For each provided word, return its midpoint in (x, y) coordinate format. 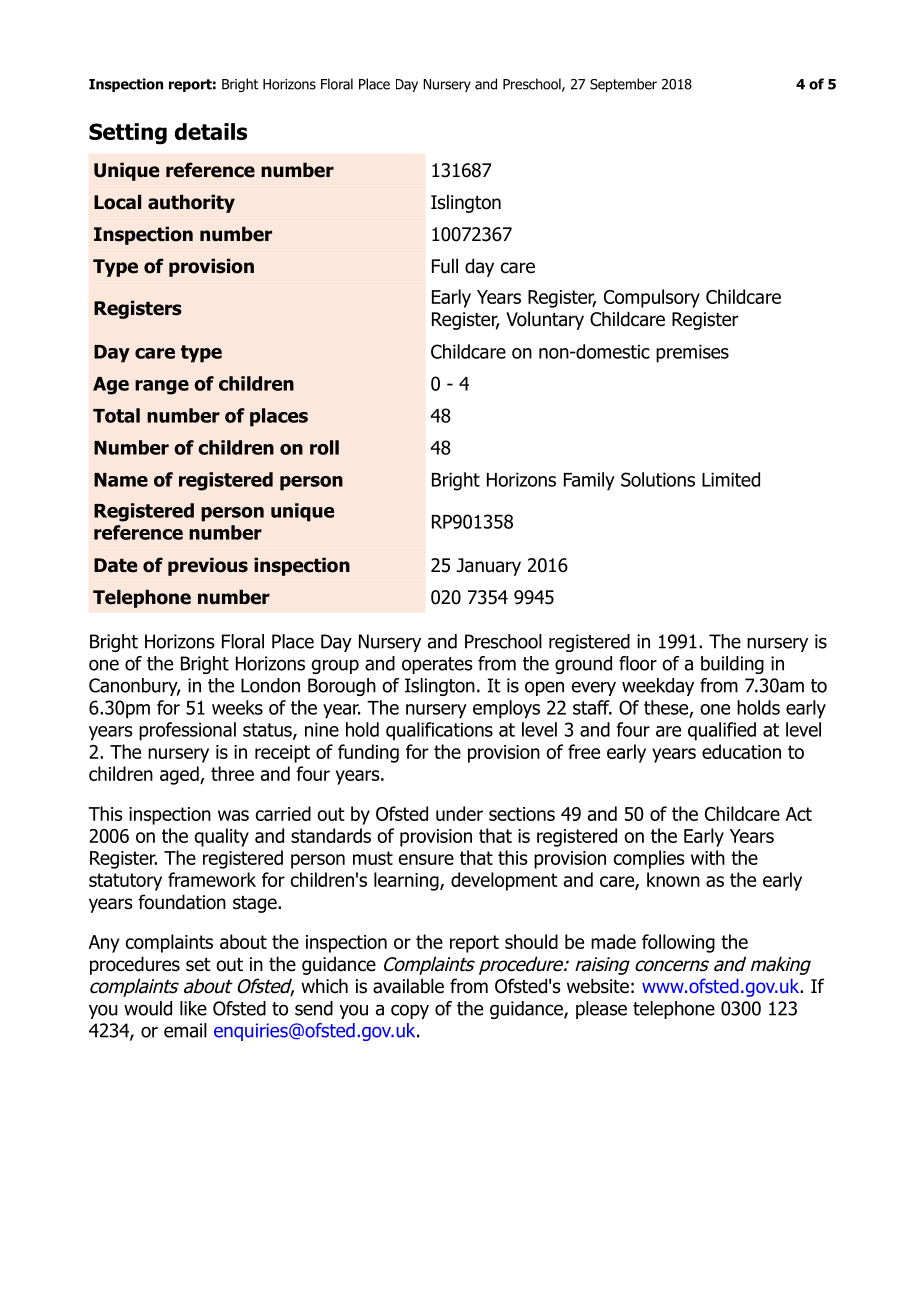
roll (324, 447)
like (193, 1008)
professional (187, 731)
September (623, 85)
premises (692, 353)
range (162, 387)
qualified (722, 731)
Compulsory (652, 298)
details (211, 131)
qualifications (439, 731)
